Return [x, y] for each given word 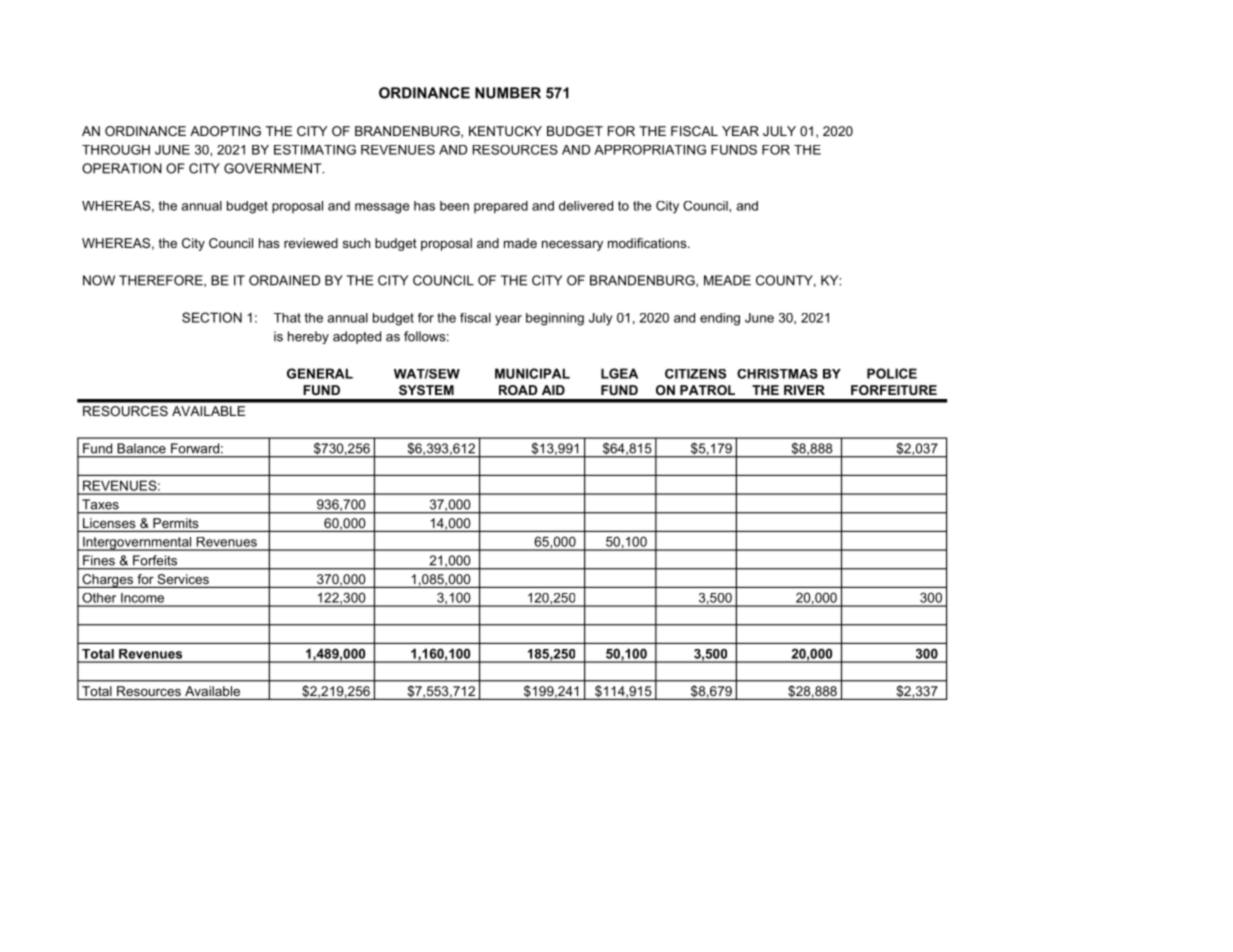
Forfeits [155, 560]
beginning [555, 319]
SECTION [212, 317]
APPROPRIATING [650, 150]
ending [720, 319]
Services [183, 579]
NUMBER [508, 93]
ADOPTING [225, 131]
